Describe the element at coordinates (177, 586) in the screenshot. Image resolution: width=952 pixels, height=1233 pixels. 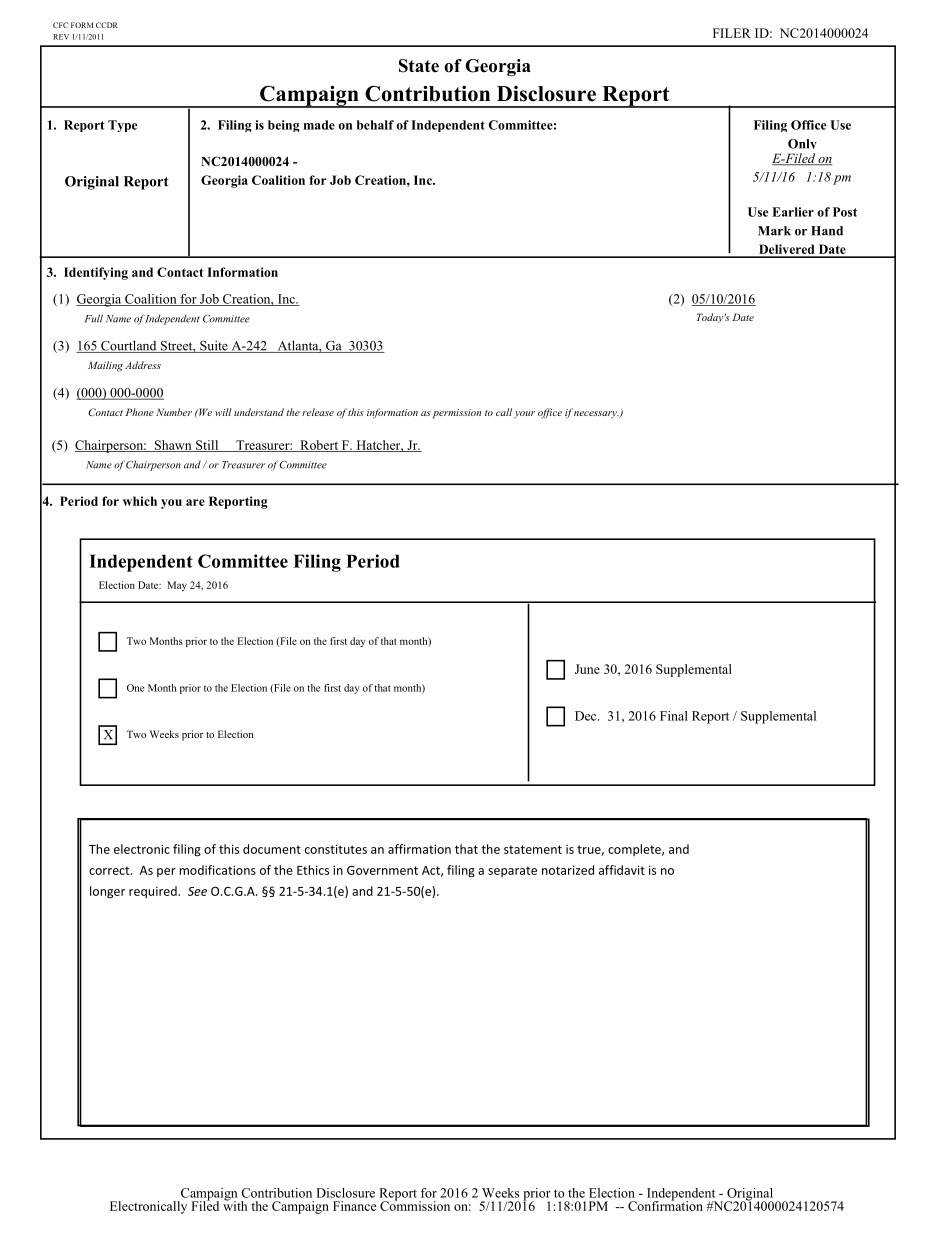
I see `May` at that location.
